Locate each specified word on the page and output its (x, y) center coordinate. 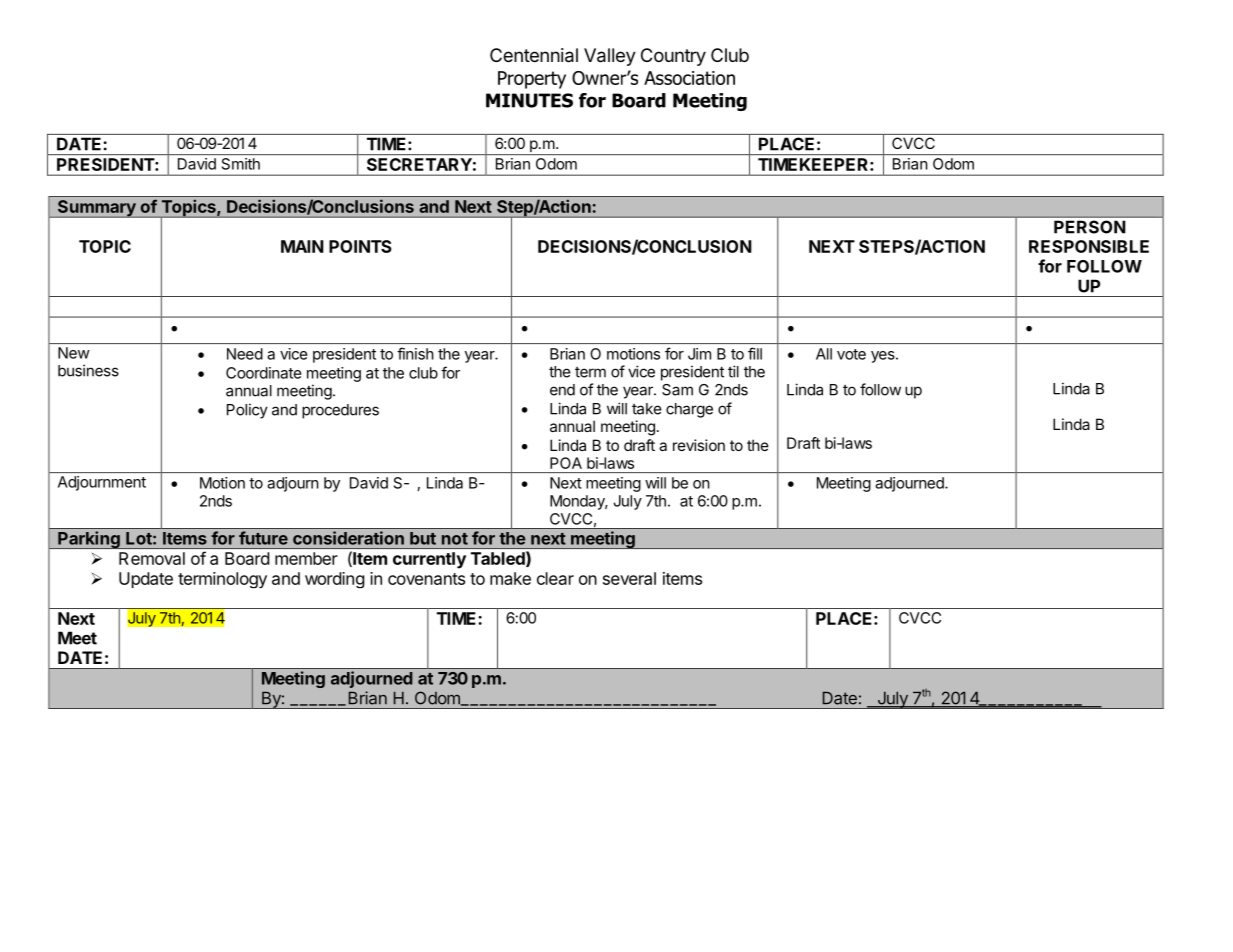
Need (245, 354)
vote (851, 354)
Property (532, 80)
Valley (610, 57)
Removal (152, 558)
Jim (699, 354)
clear (555, 578)
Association (689, 78)
